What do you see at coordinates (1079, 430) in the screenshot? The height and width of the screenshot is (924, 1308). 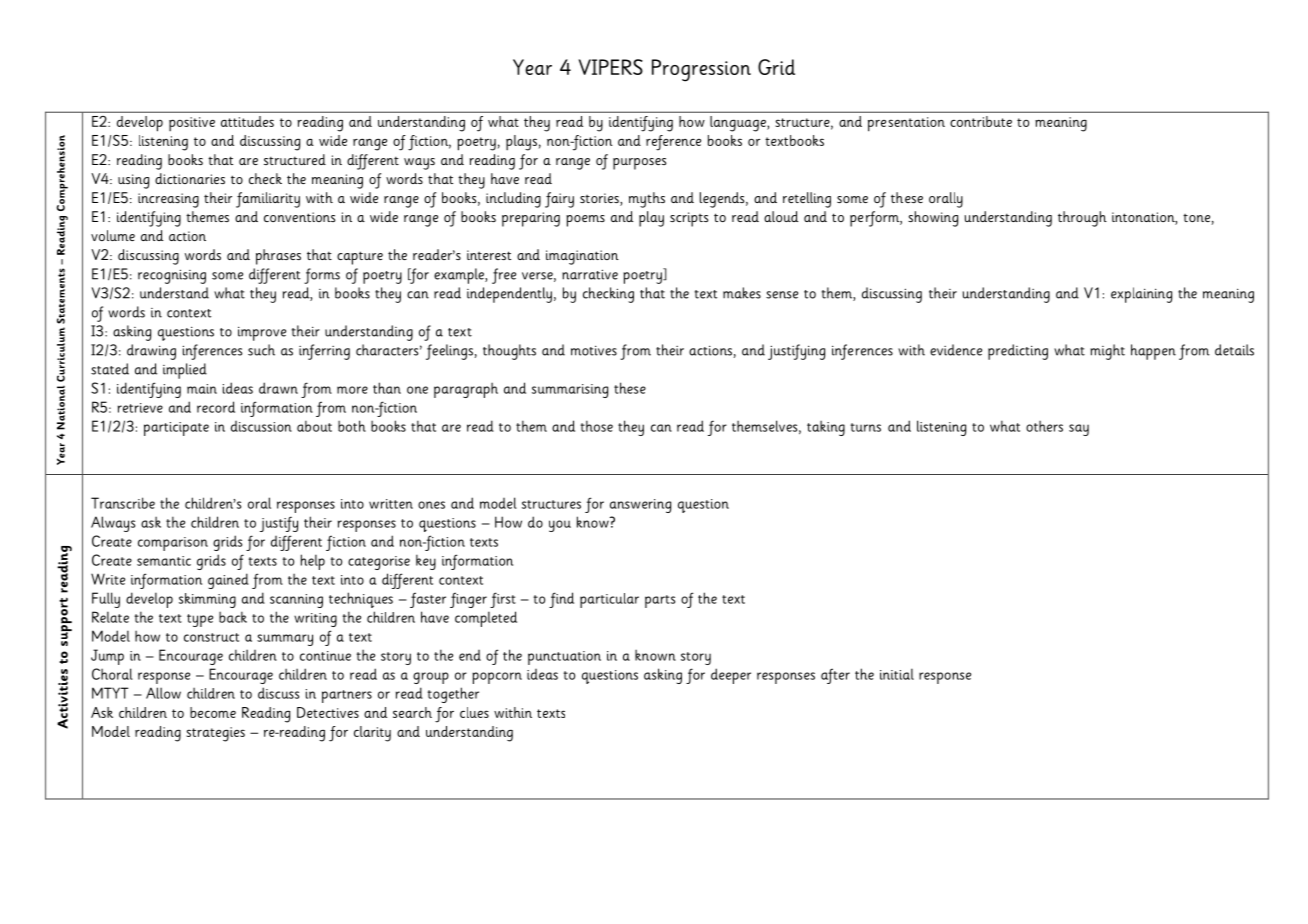 I see `say` at bounding box center [1079, 430].
